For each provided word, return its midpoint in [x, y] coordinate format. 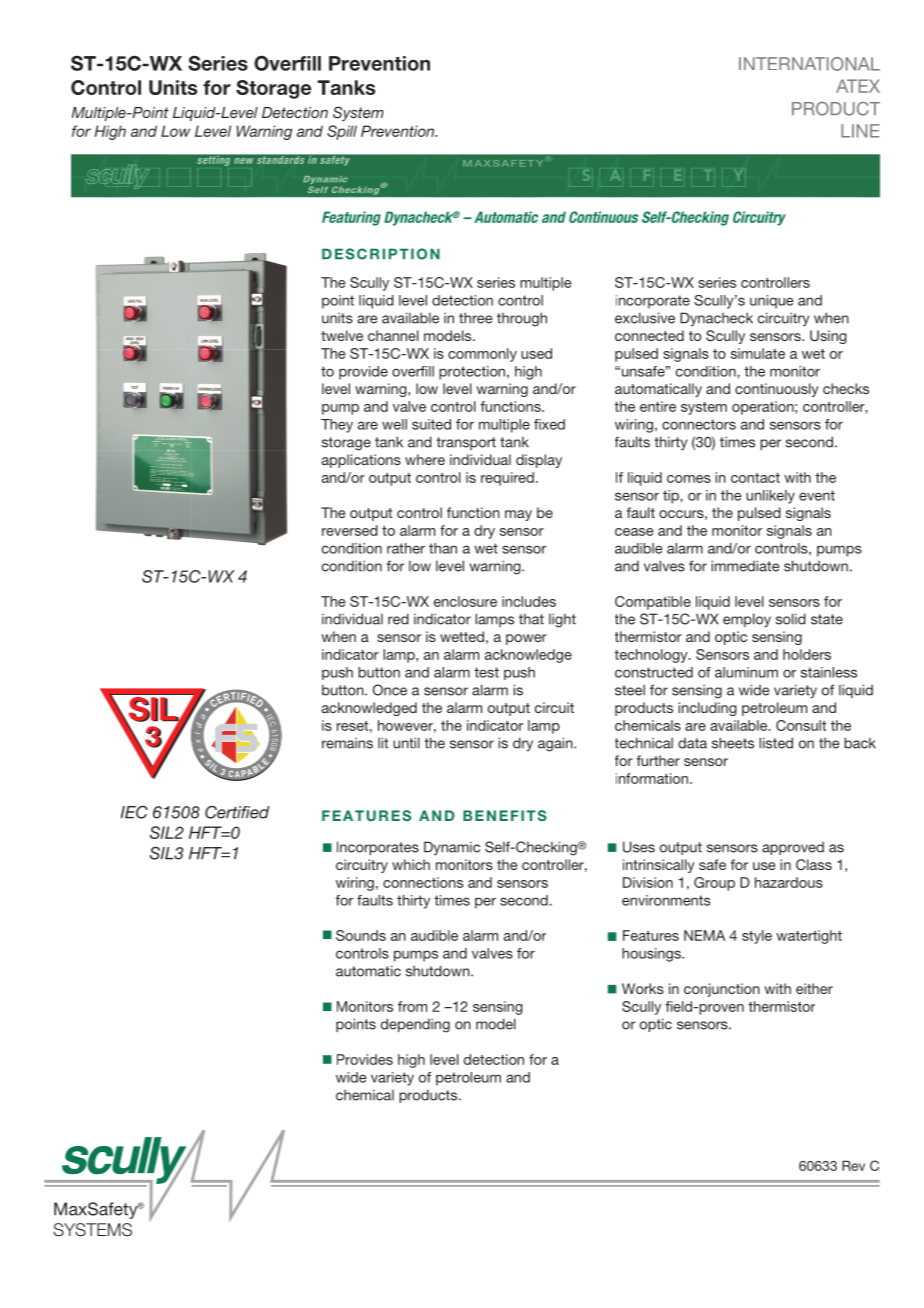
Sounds [361, 935]
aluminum [746, 672]
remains [347, 743]
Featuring [351, 218]
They [337, 426]
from [412, 1006]
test [486, 672]
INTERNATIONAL [809, 64]
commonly [482, 355]
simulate [758, 353]
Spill [342, 132]
